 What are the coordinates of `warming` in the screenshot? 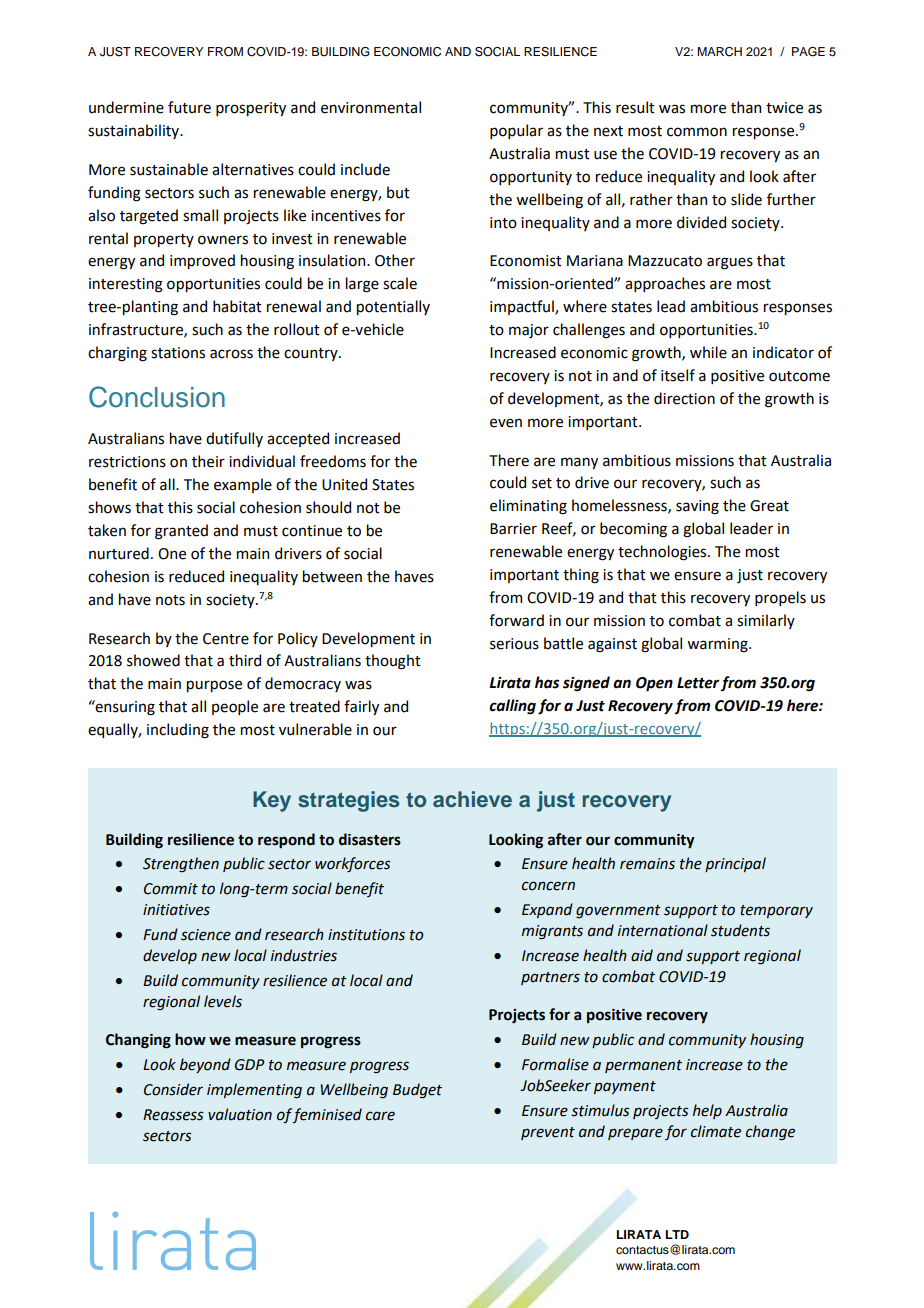 It's located at (718, 645).
